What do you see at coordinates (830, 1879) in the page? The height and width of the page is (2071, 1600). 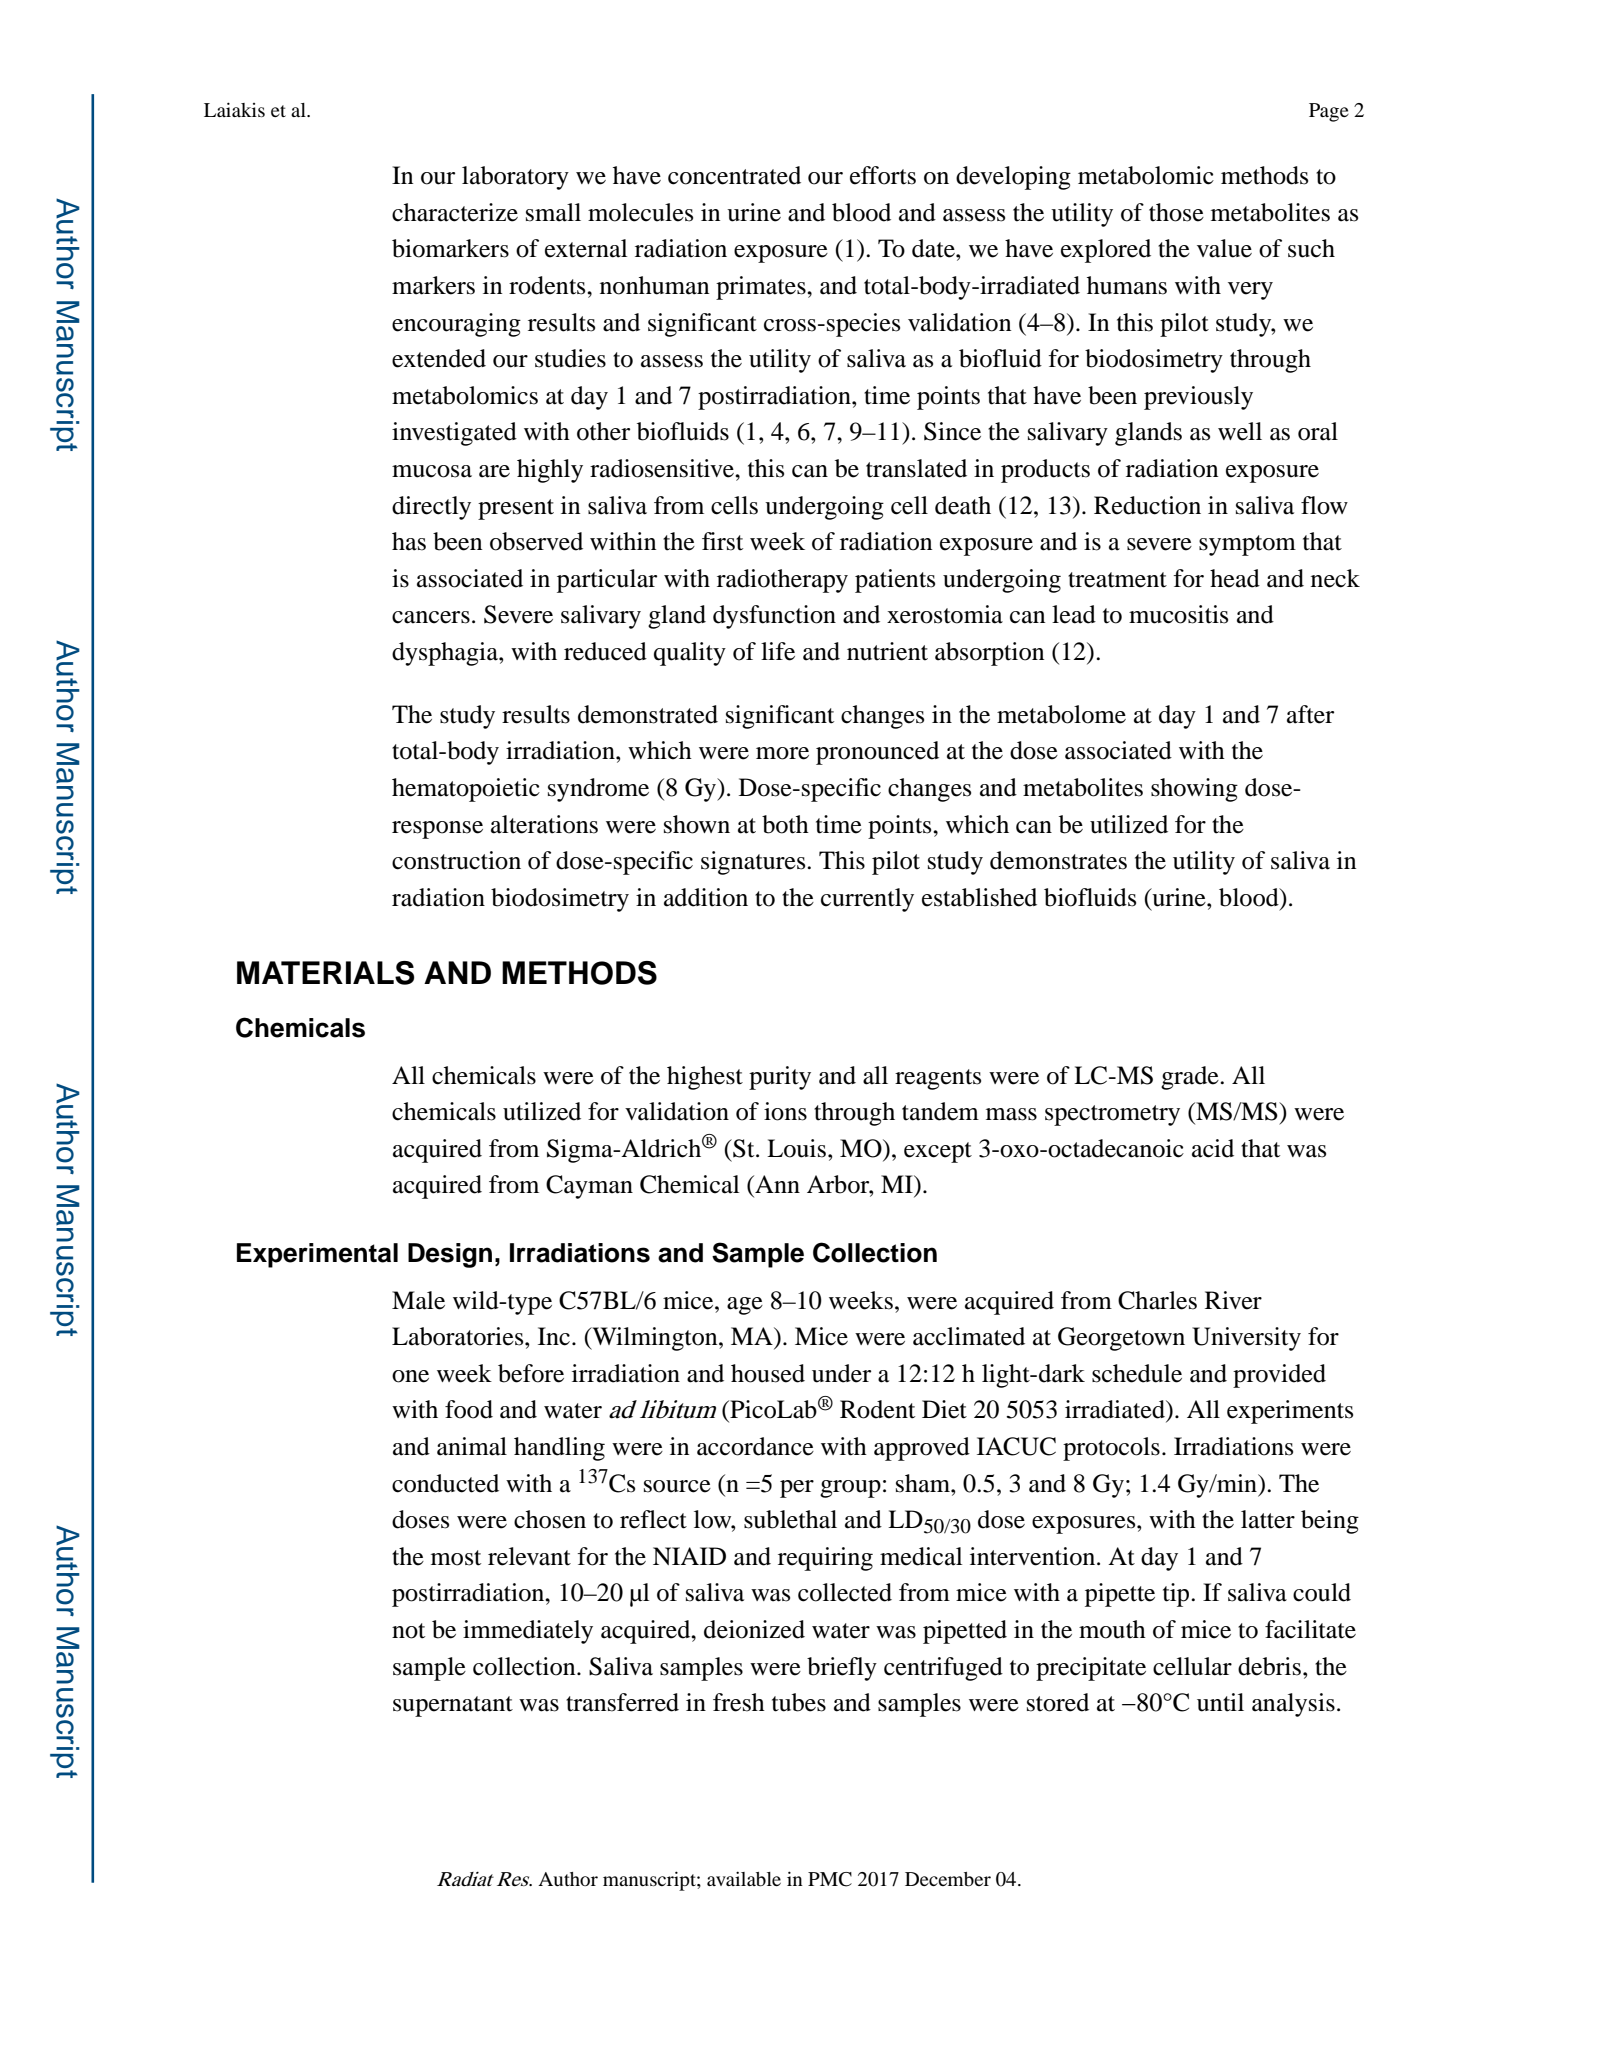 I see `PMC` at bounding box center [830, 1879].
